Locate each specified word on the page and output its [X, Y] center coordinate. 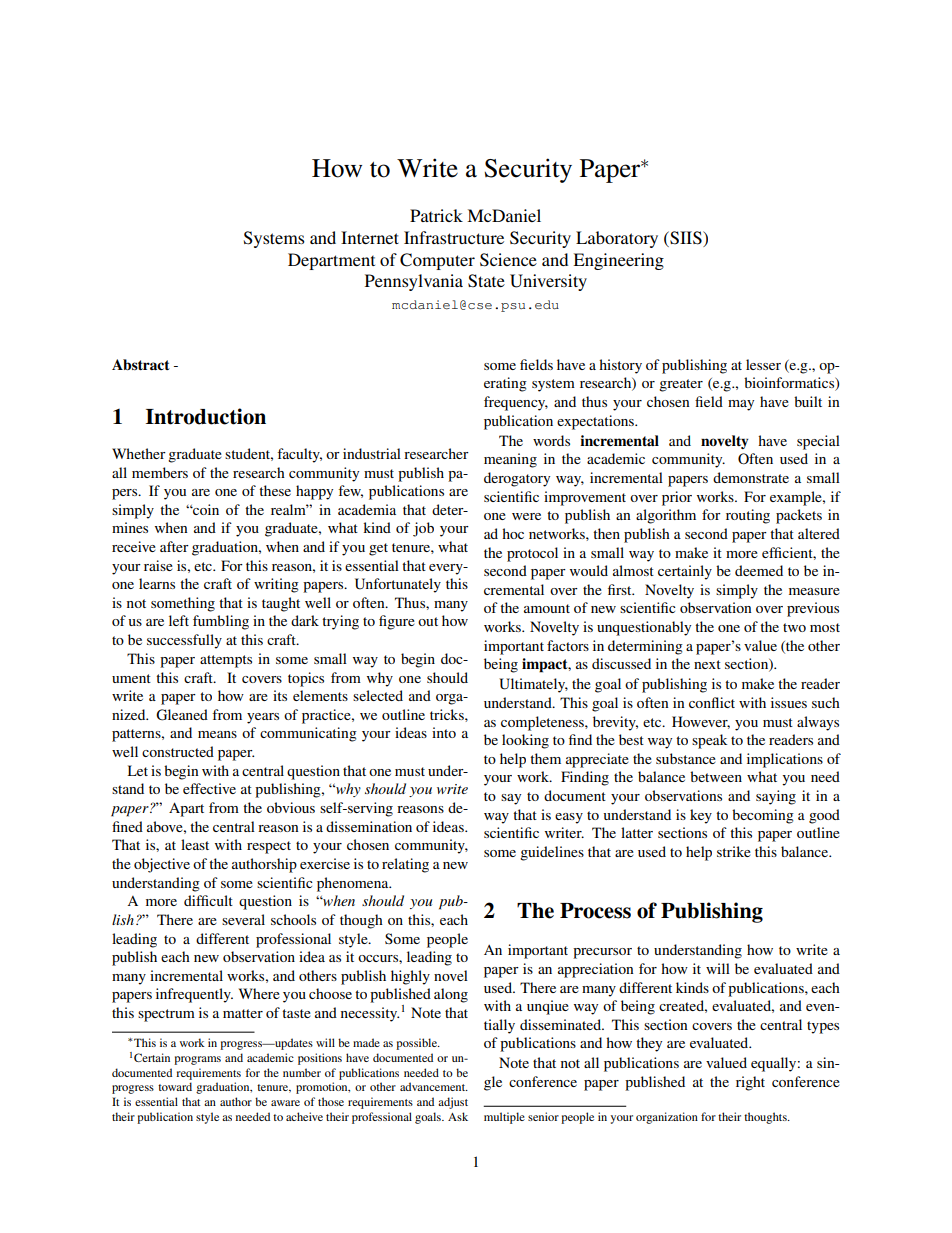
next [707, 664]
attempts [226, 661]
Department [331, 261]
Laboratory [617, 239]
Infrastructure [454, 237]
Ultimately [533, 685]
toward [175, 1086]
